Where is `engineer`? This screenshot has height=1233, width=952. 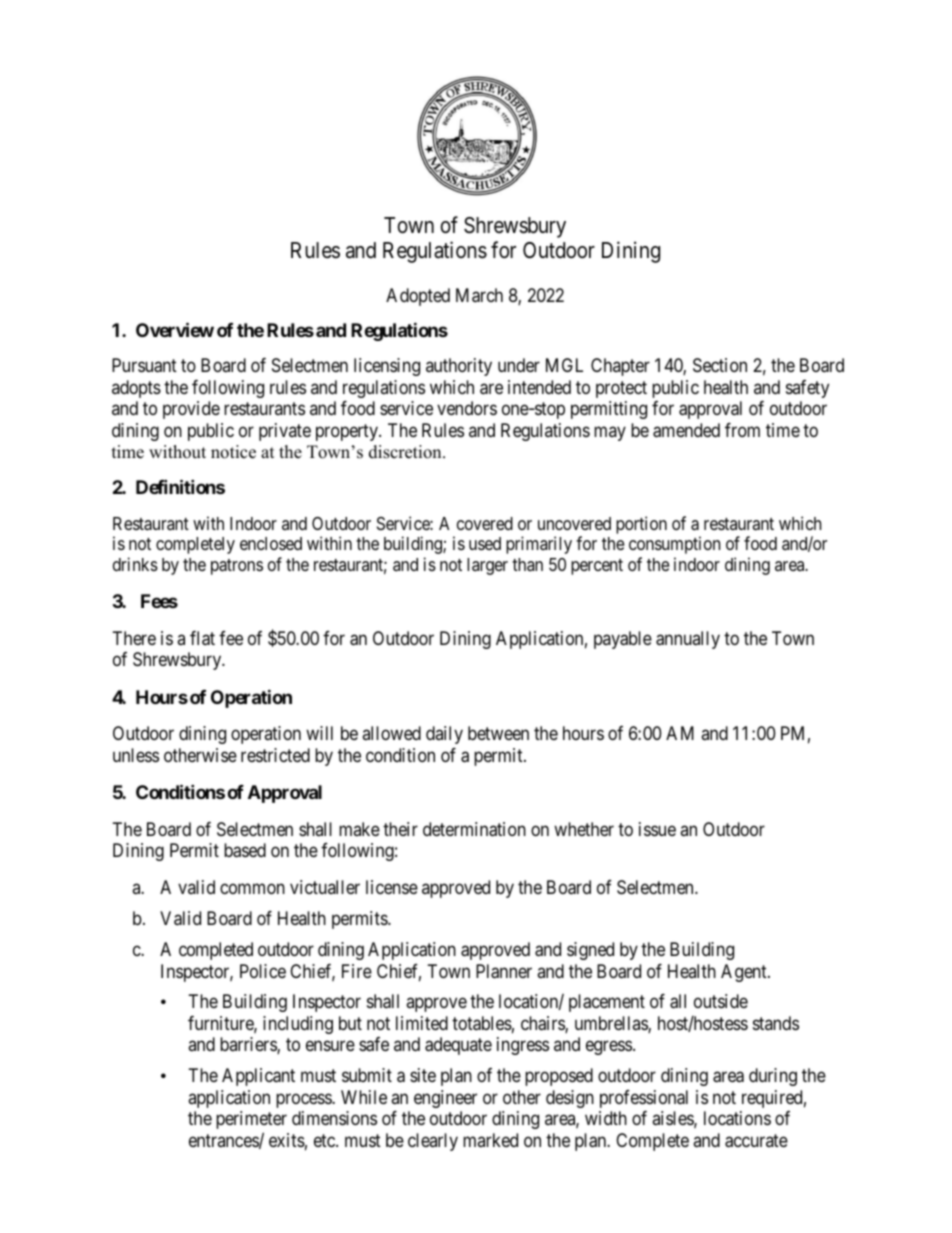 engineer is located at coordinates (445, 1099).
